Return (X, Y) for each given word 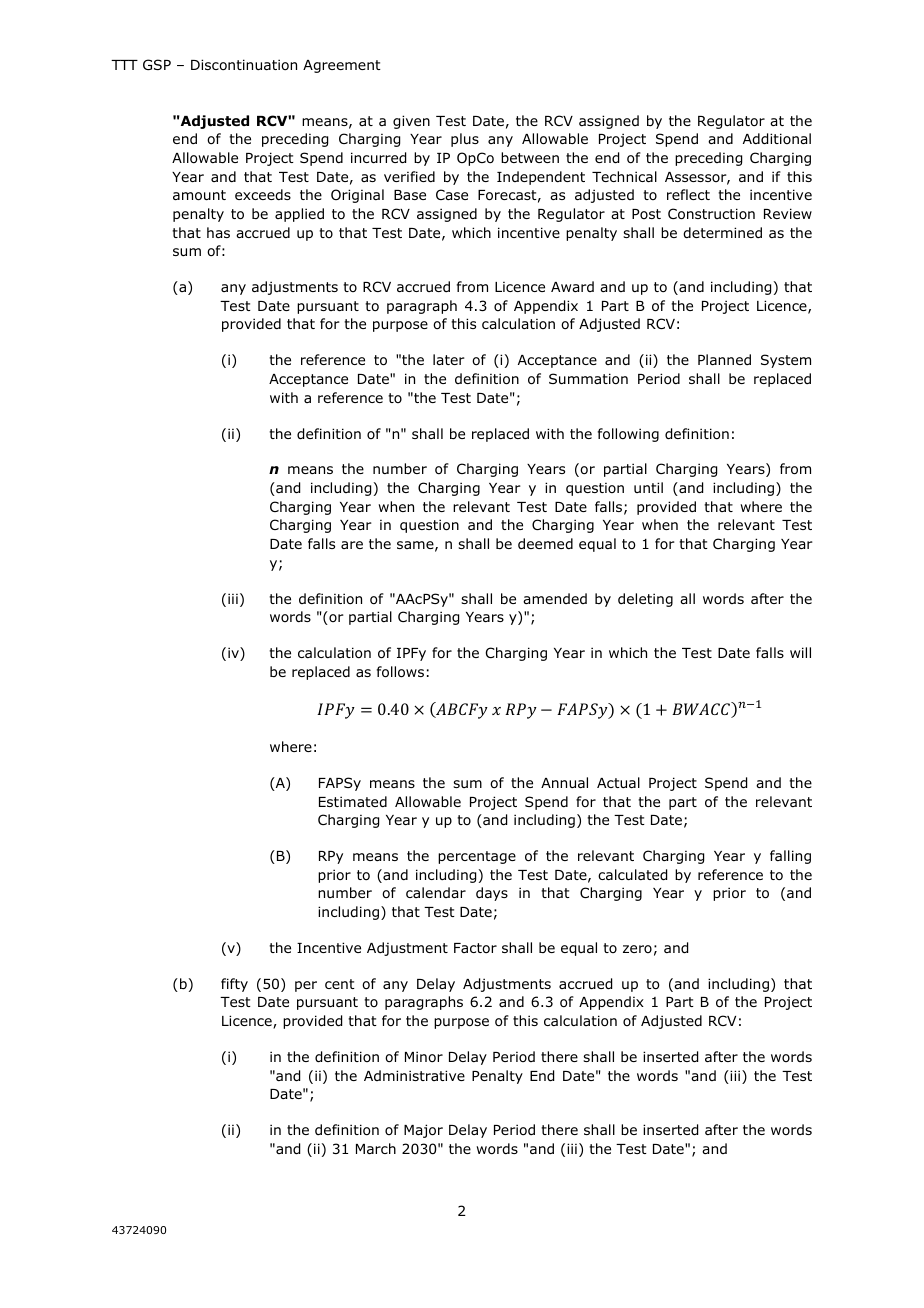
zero (637, 949)
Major (423, 1131)
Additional (777, 139)
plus (465, 140)
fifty (234, 985)
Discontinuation (244, 64)
